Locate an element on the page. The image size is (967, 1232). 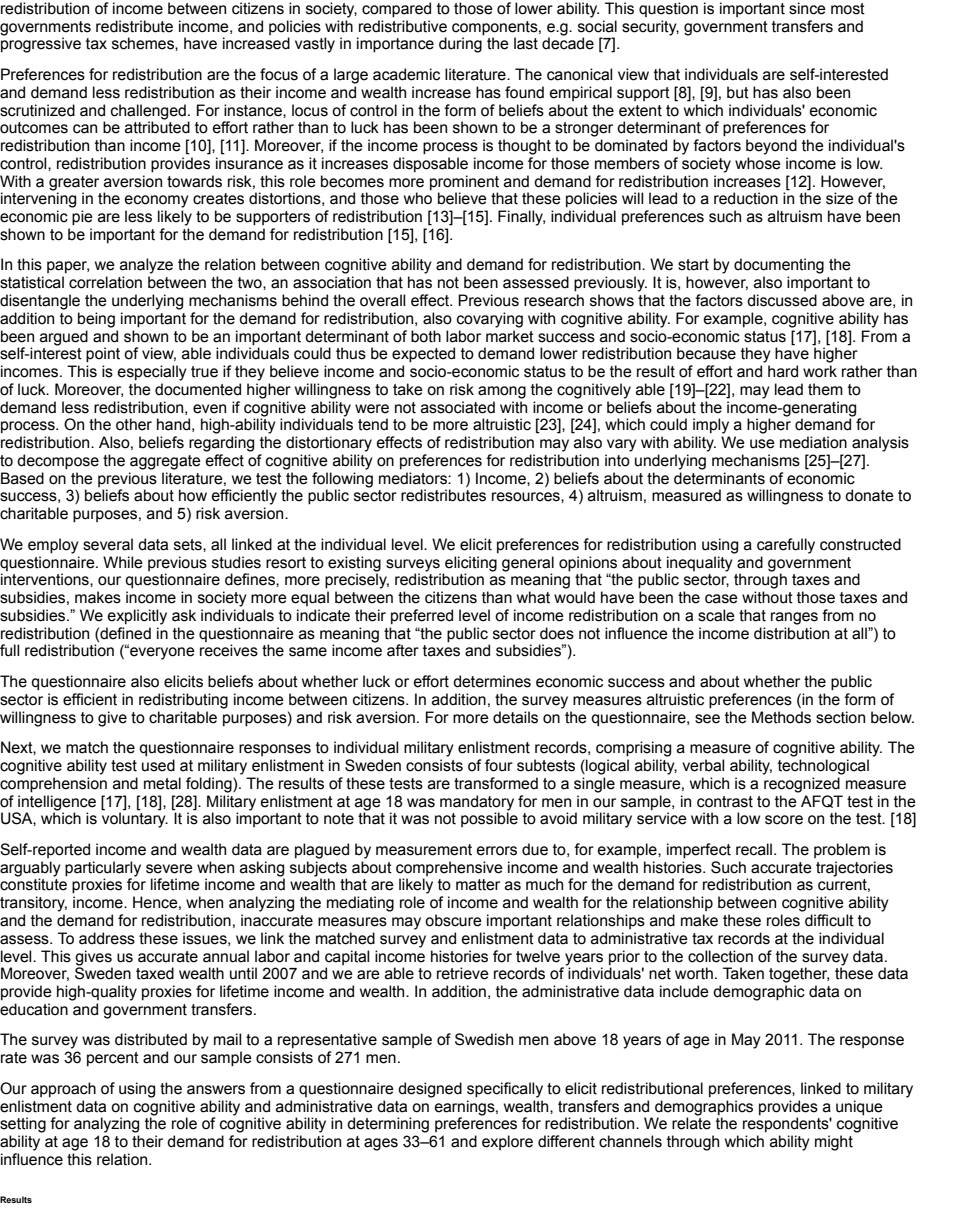
since is located at coordinates (807, 8).
